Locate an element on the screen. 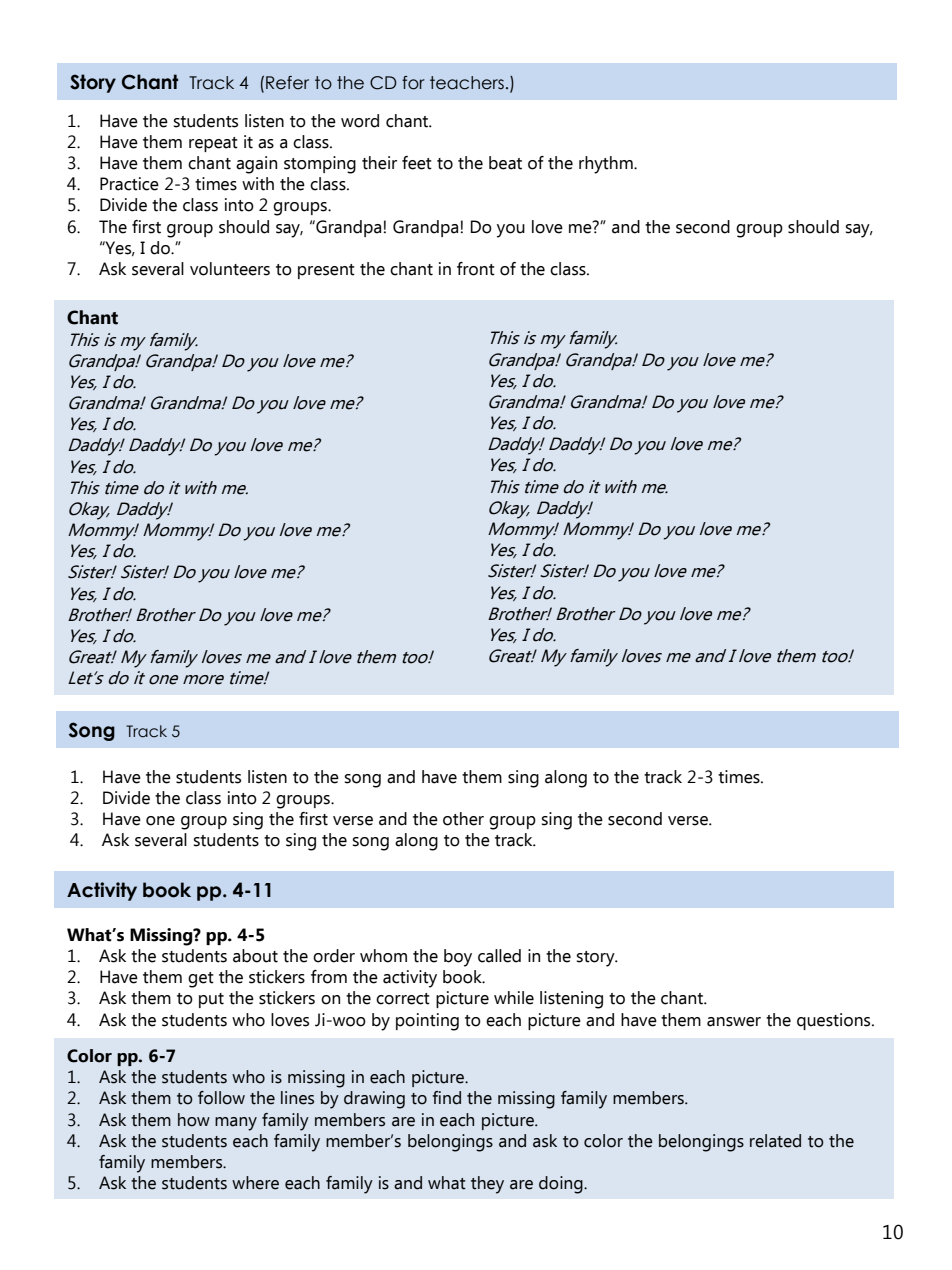  present is located at coordinates (326, 271).
